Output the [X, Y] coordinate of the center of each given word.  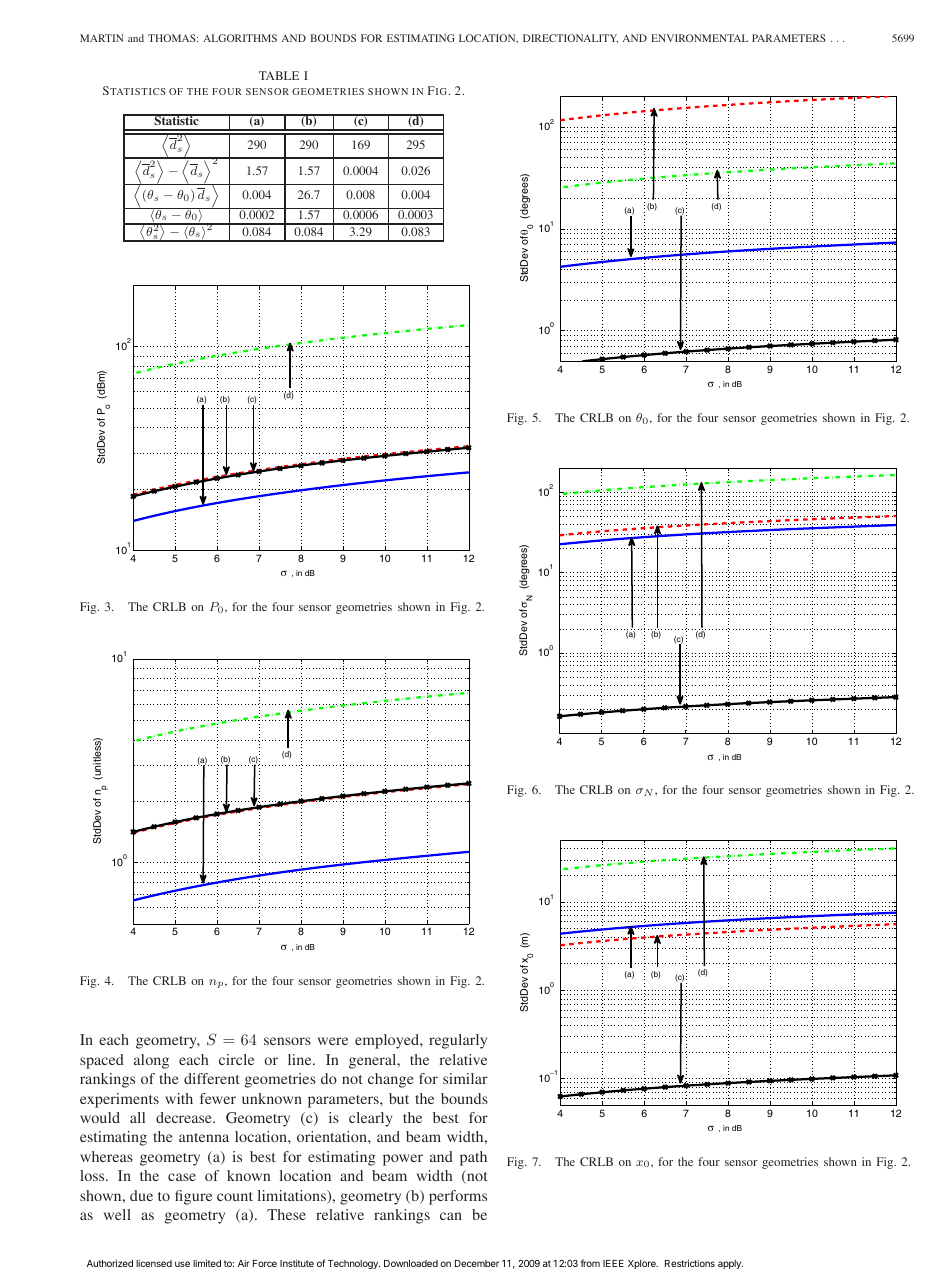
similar [465, 1078]
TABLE [279, 75]
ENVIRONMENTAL [699, 38]
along [151, 1061]
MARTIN [101, 38]
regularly [458, 1041]
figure [193, 1197]
